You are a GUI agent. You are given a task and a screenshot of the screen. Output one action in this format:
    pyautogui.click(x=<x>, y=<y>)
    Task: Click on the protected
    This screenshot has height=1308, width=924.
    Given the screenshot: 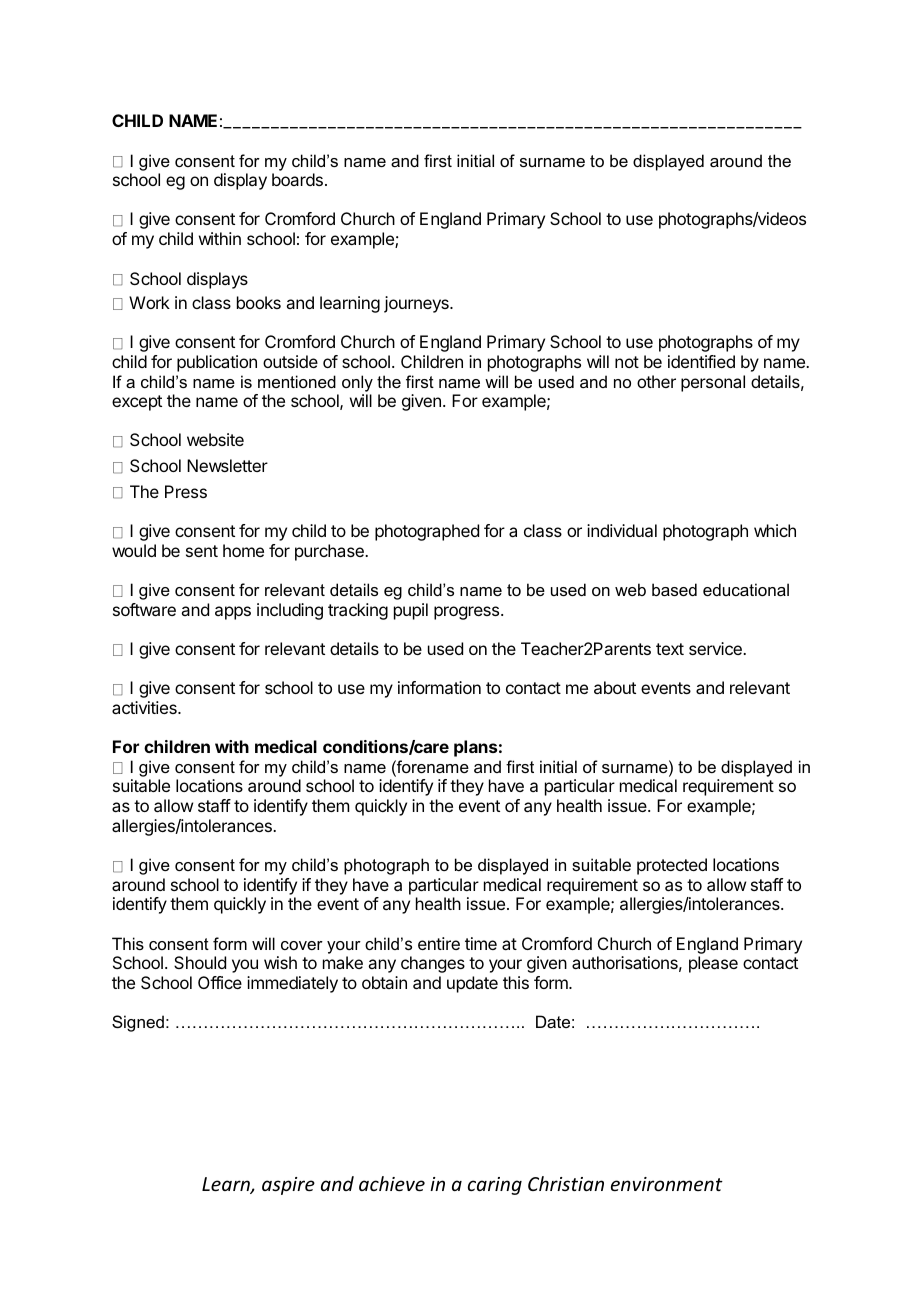 What is the action you would take?
    pyautogui.click(x=672, y=866)
